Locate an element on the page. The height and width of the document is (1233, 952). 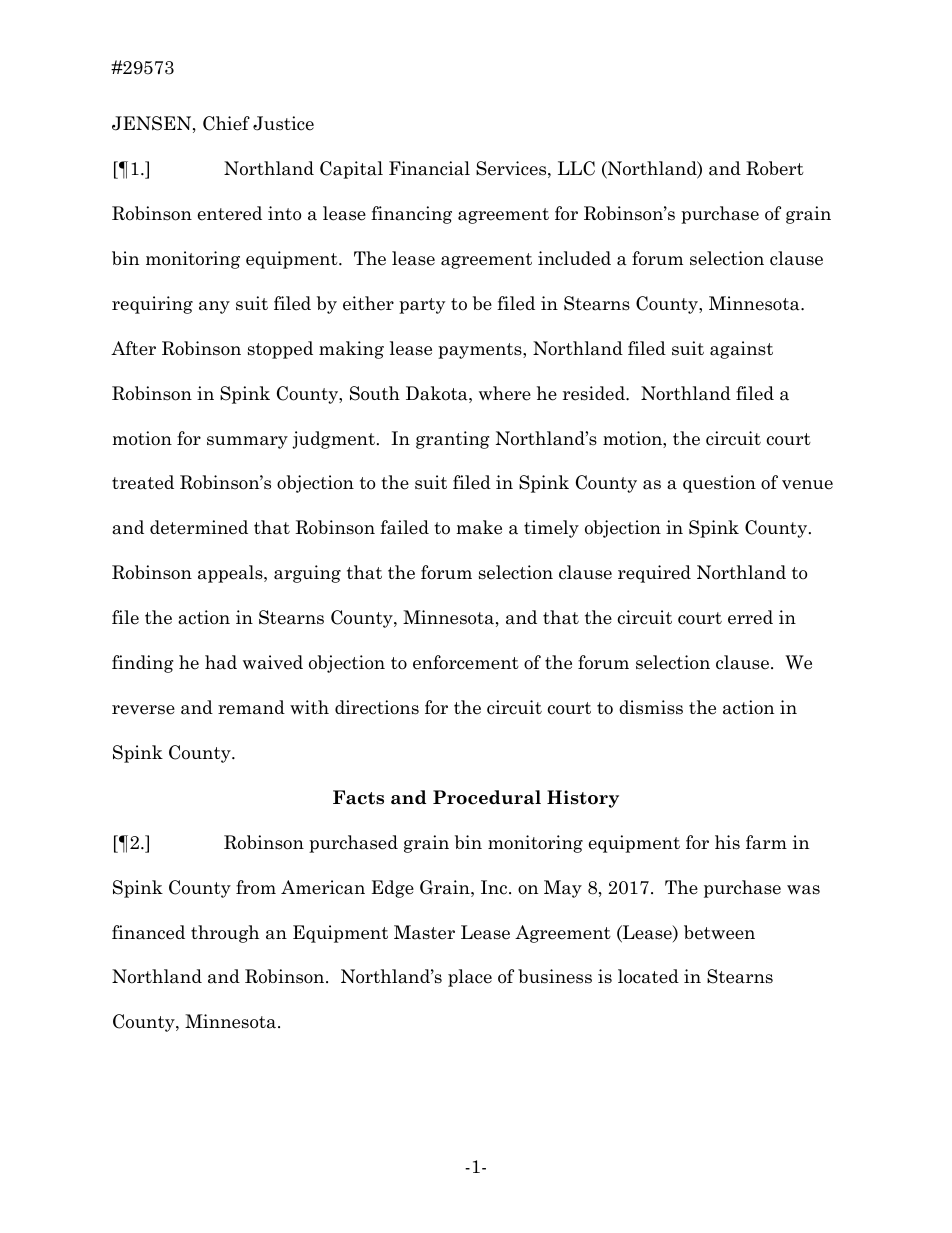
make is located at coordinates (479, 527).
